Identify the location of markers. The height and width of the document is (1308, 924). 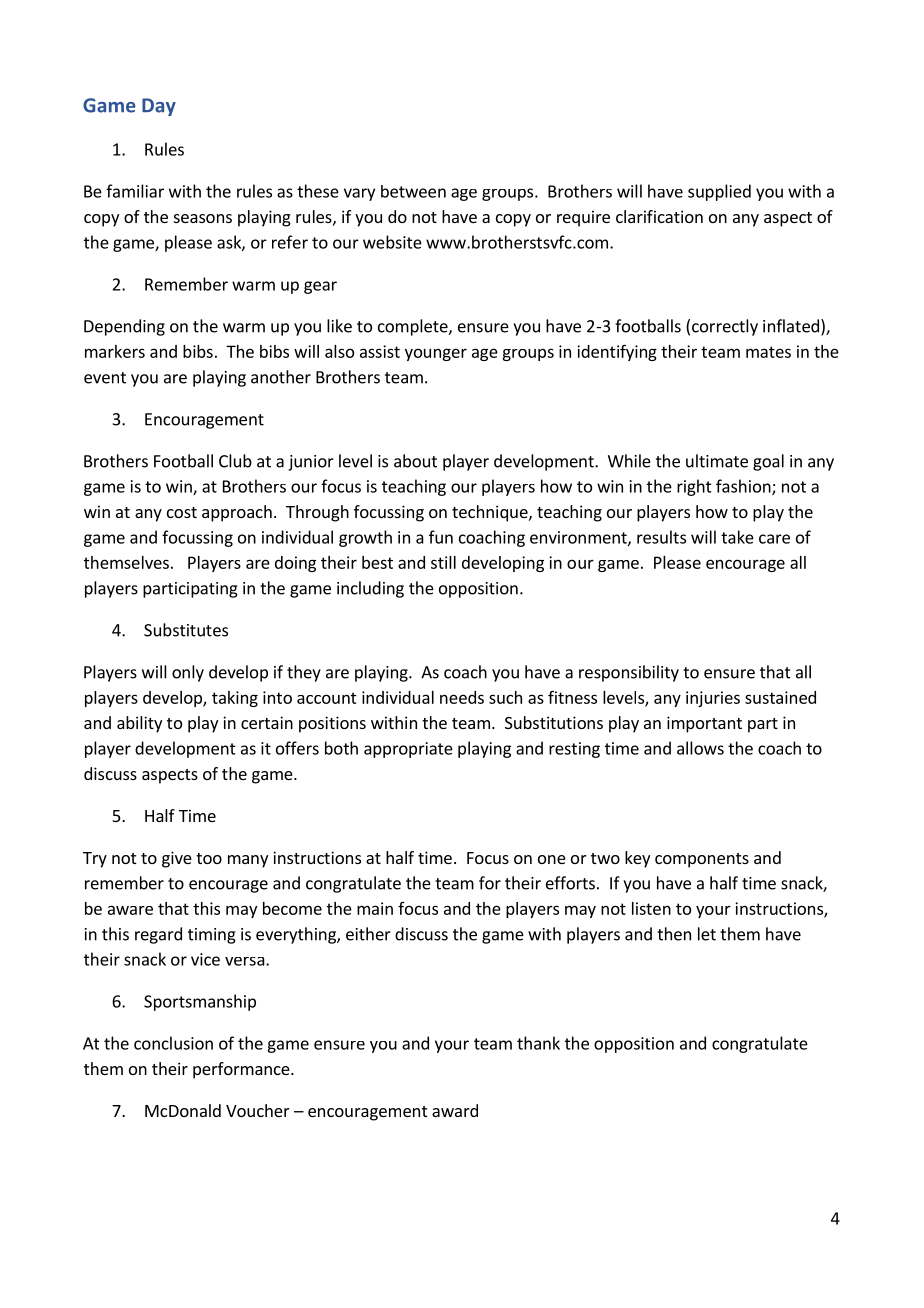
(115, 351).
